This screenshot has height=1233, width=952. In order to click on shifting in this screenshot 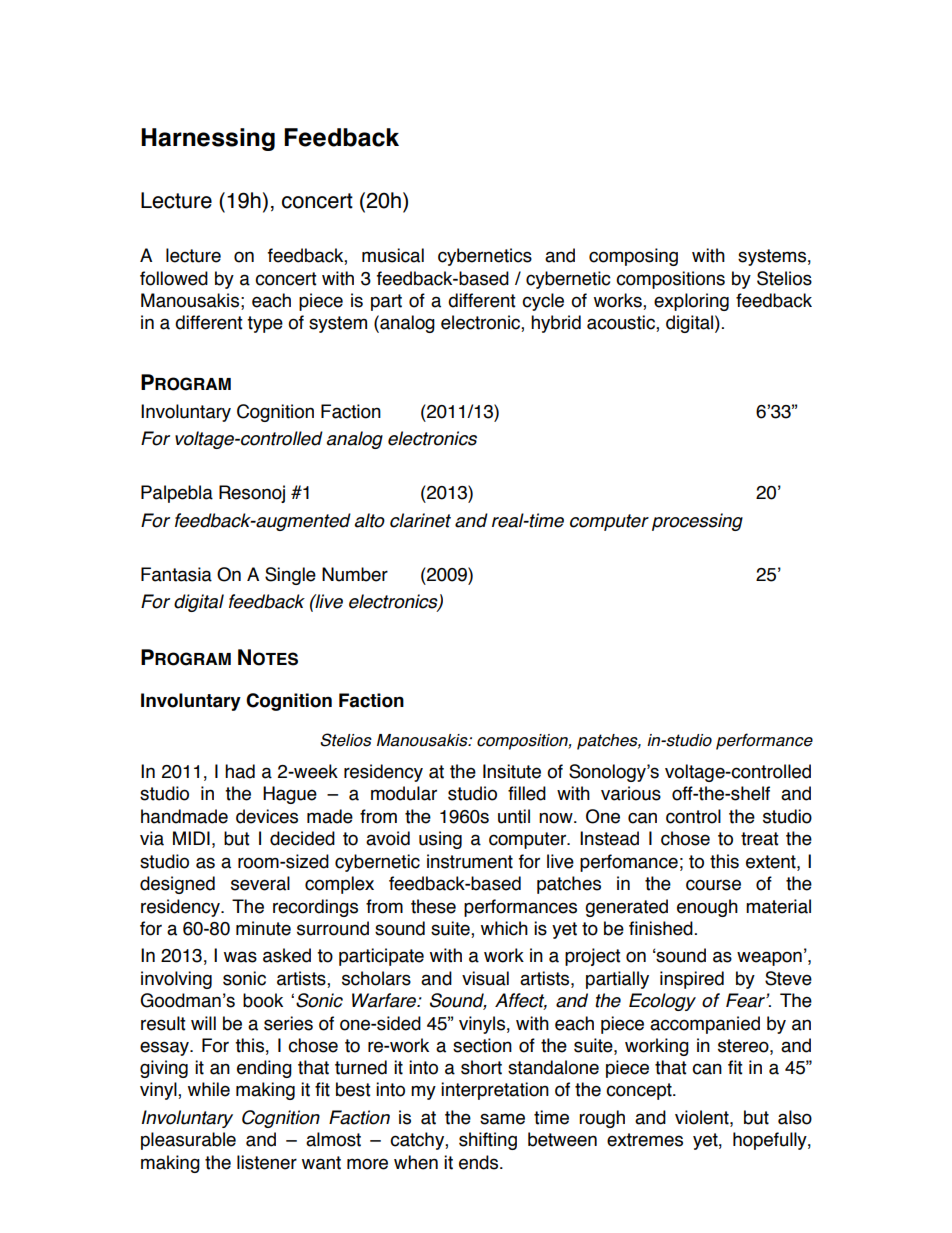, I will do `click(488, 1141)`.
